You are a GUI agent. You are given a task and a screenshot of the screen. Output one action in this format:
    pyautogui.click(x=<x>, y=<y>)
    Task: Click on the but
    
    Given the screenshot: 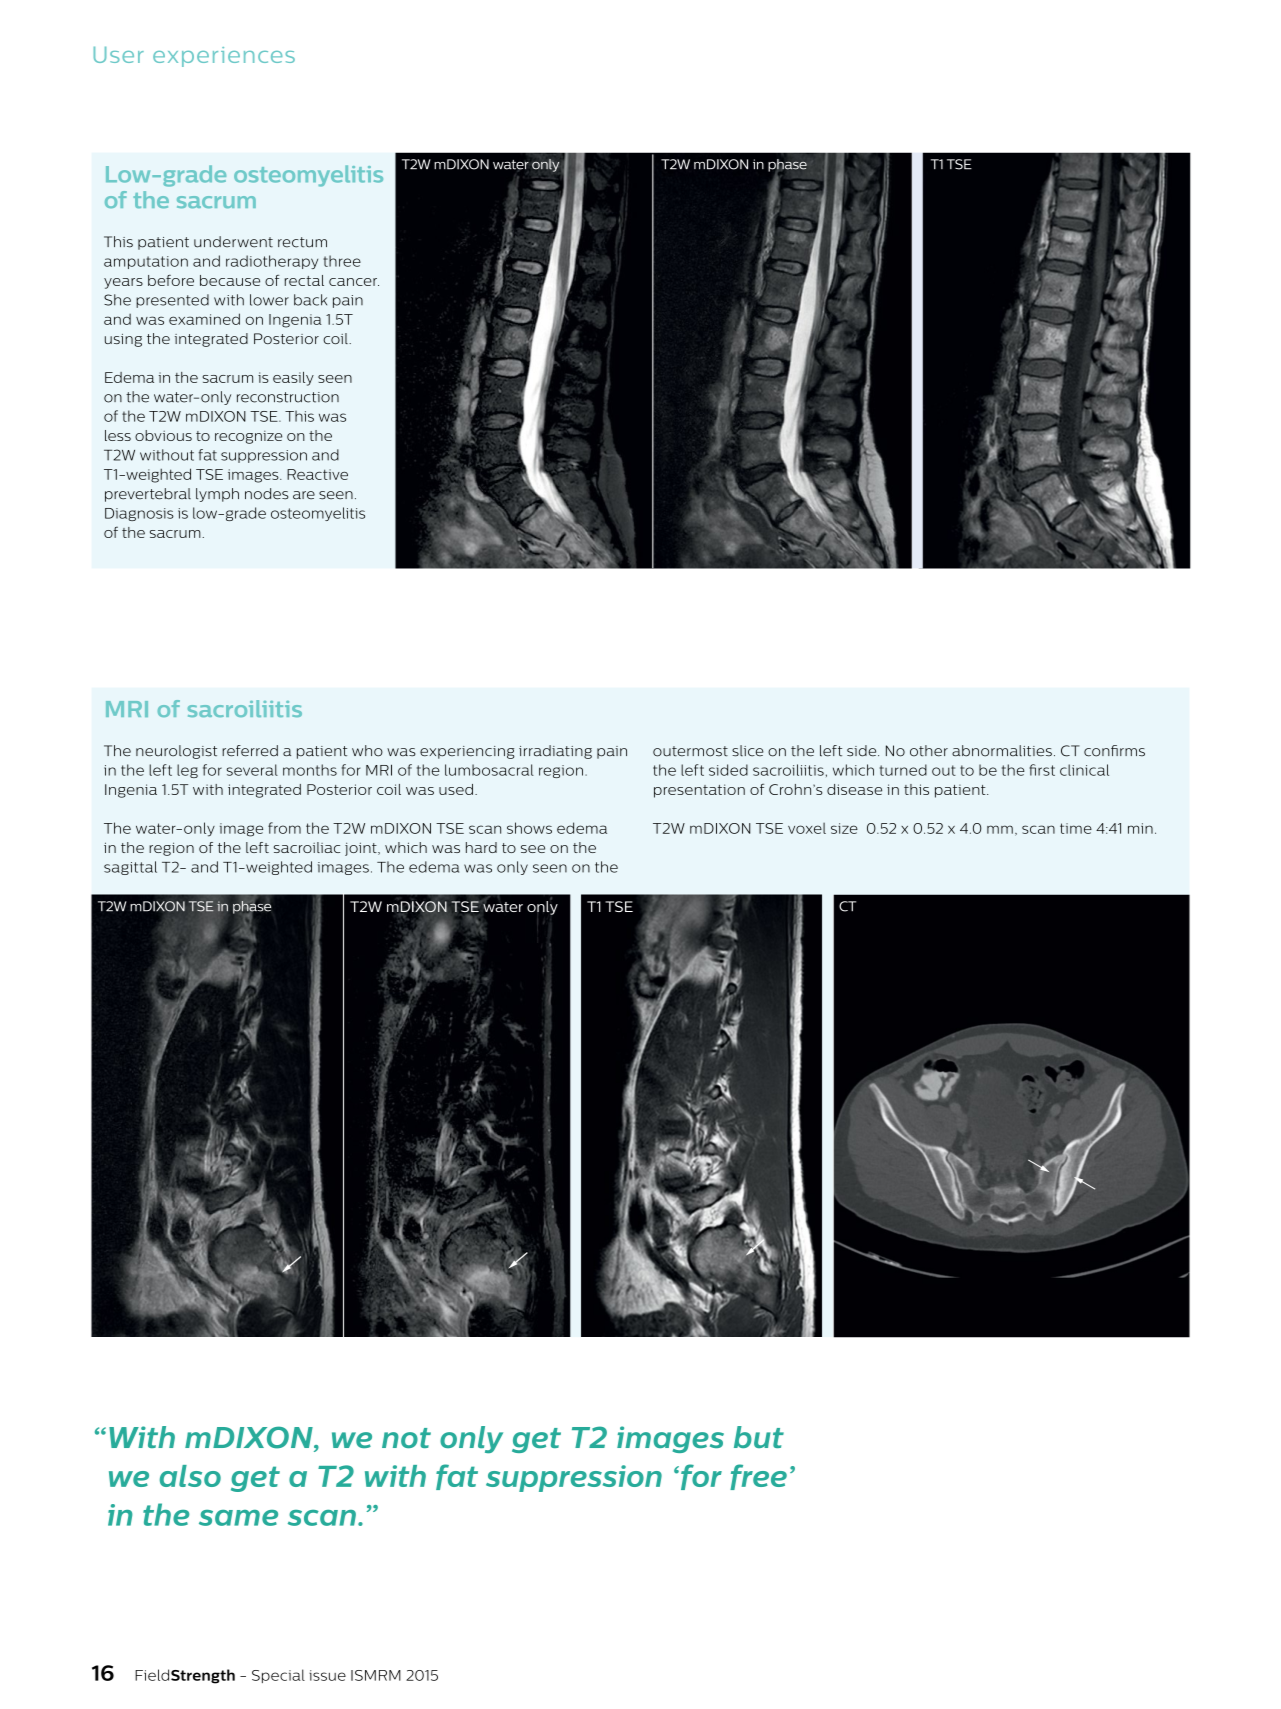 What is the action you would take?
    pyautogui.click(x=759, y=1437)
